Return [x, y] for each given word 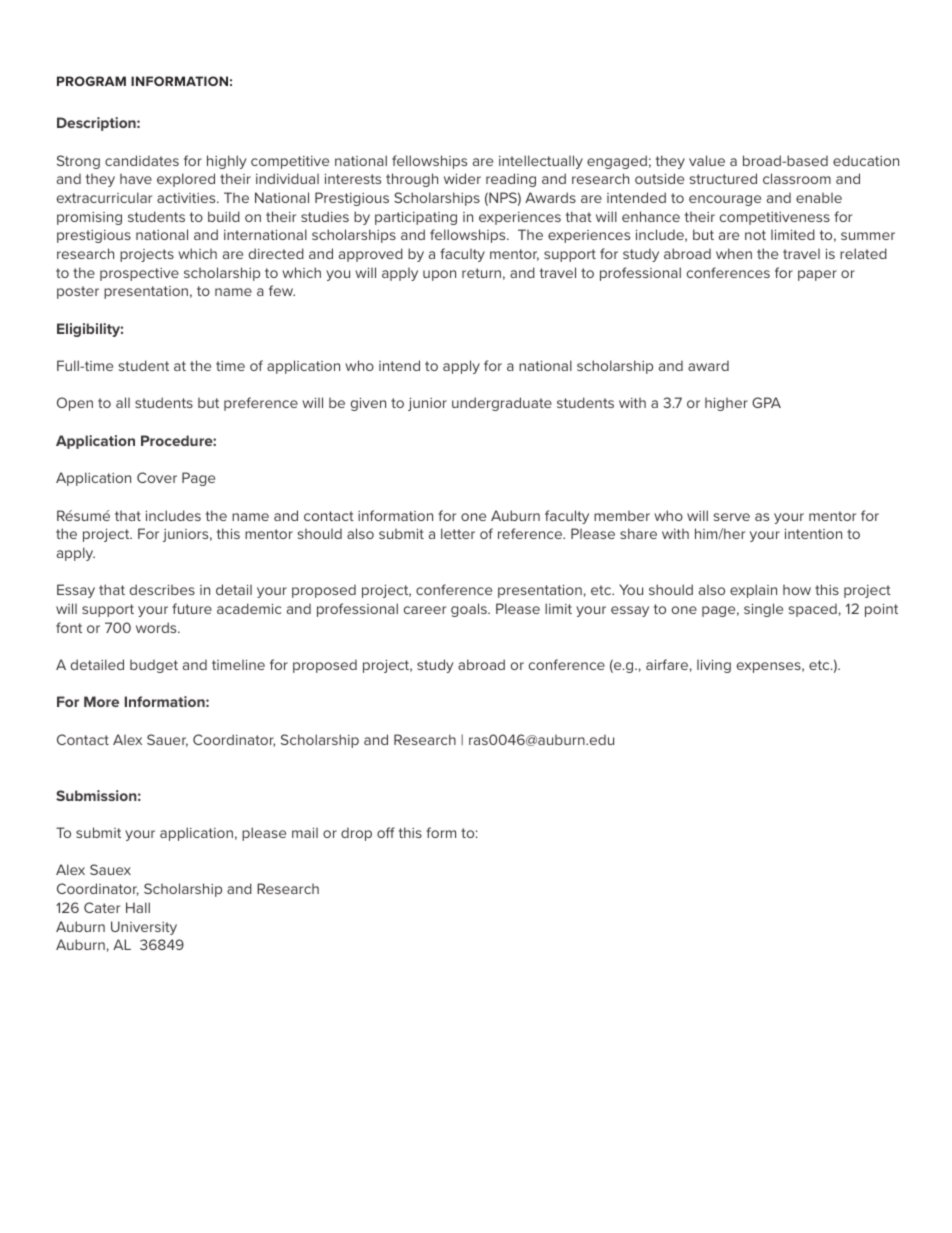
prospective [139, 274]
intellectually [541, 162]
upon [439, 275]
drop [356, 834]
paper [817, 275]
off [386, 832]
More [101, 701]
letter [458, 533]
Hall [138, 907]
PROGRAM [91, 81]
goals [470, 610]
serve [732, 517]
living [714, 666]
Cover [157, 477]
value [707, 160]
